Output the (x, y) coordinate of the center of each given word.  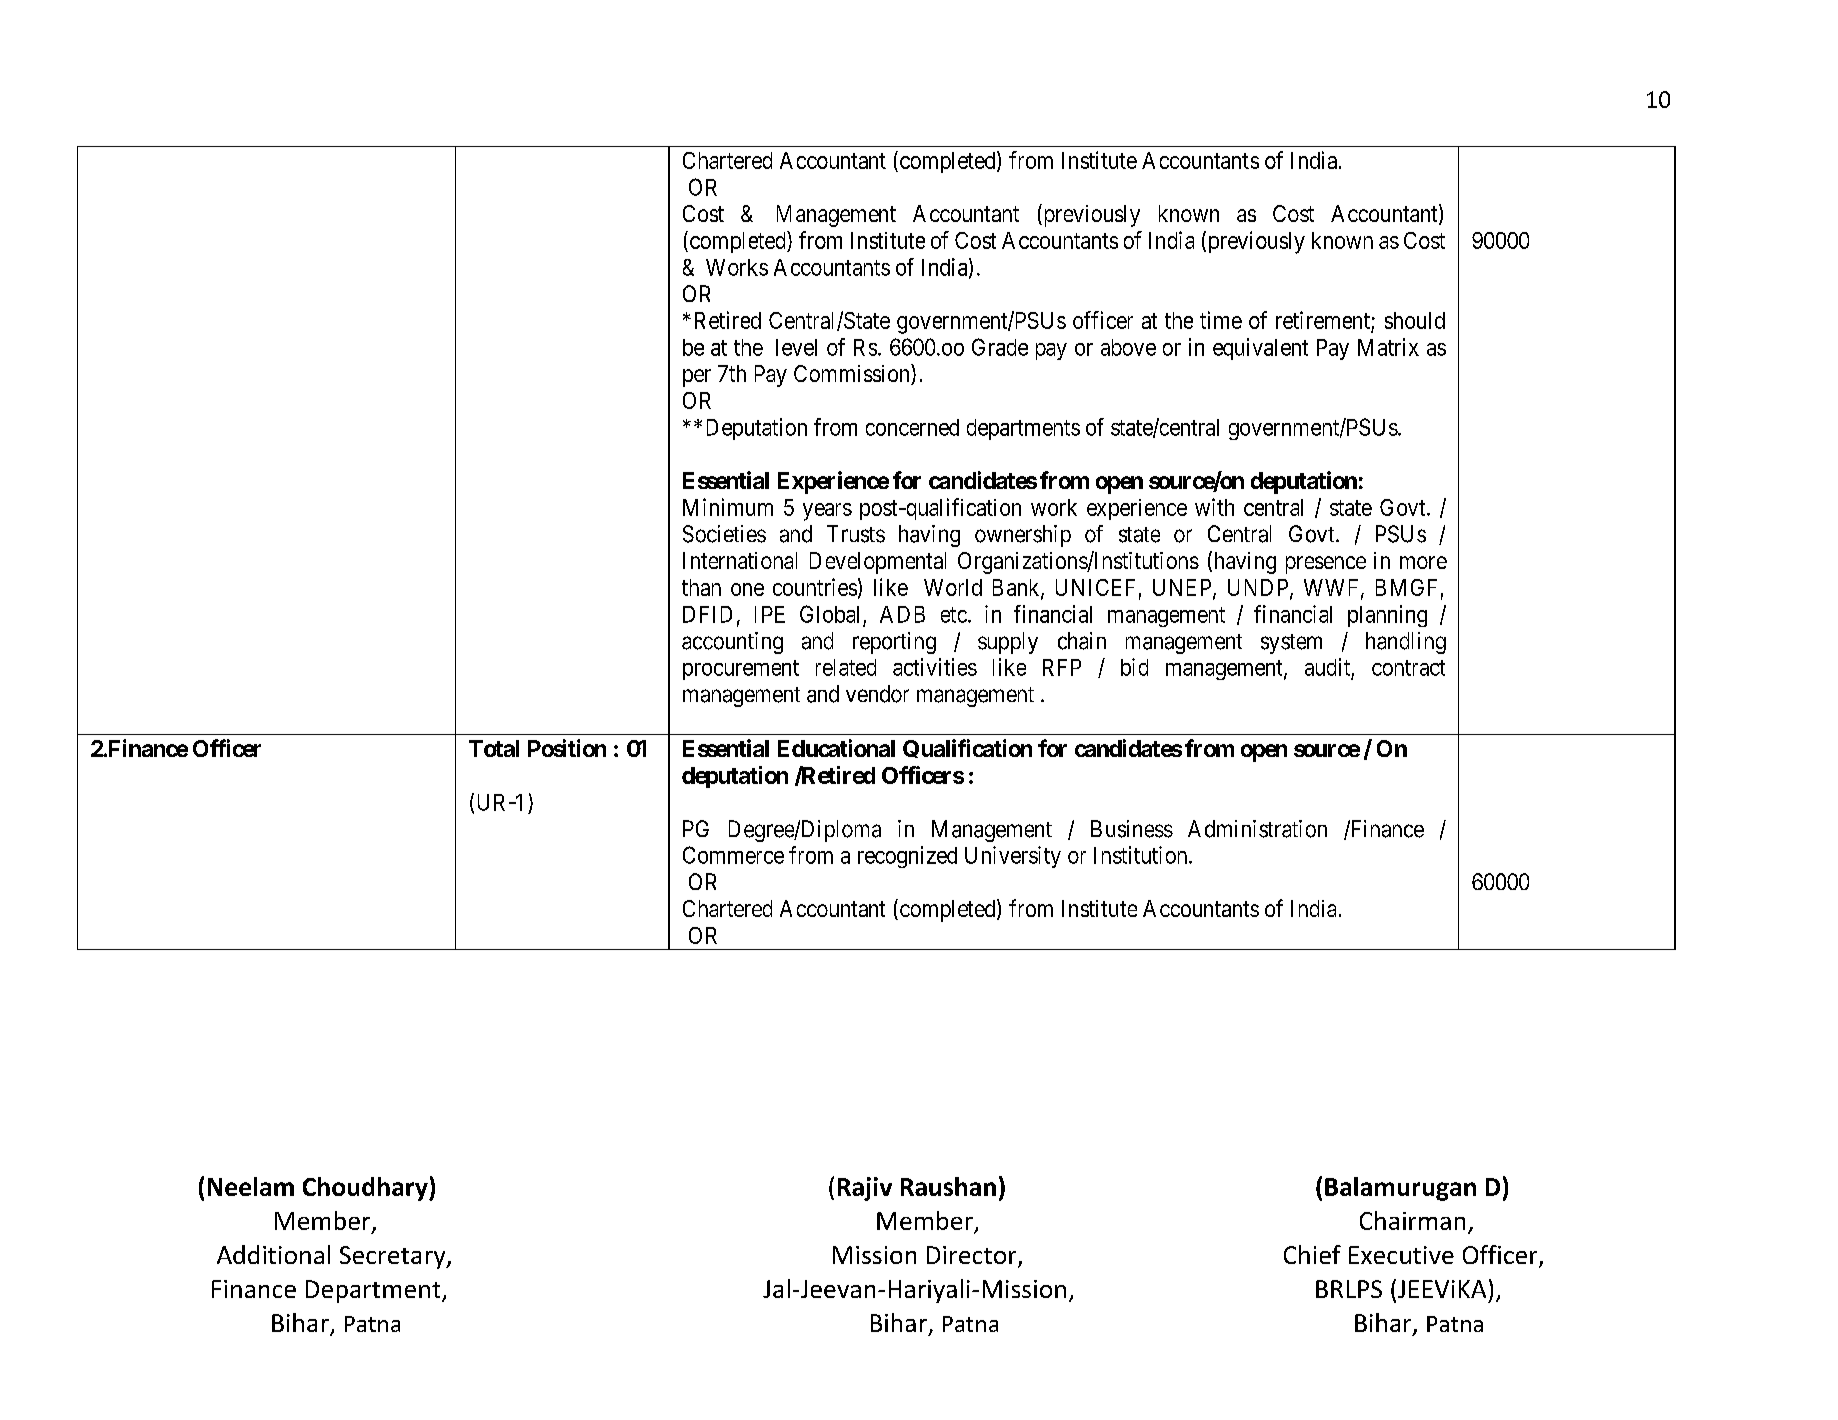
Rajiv (865, 1189)
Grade (1000, 347)
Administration (1257, 829)
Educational (836, 748)
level (796, 347)
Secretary (394, 1257)
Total (494, 748)
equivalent (1260, 349)
